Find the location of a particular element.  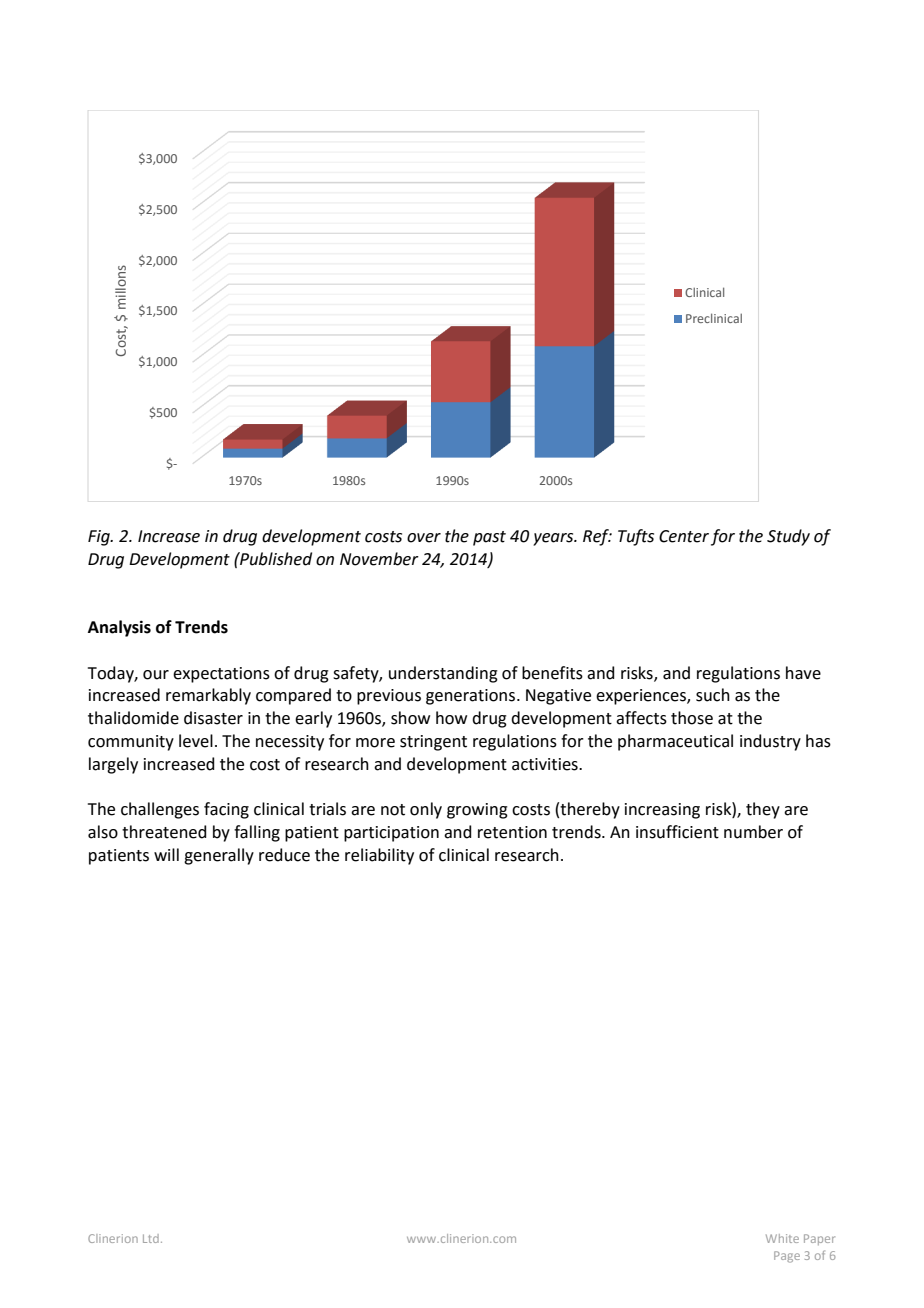

White is located at coordinates (782, 1238).
